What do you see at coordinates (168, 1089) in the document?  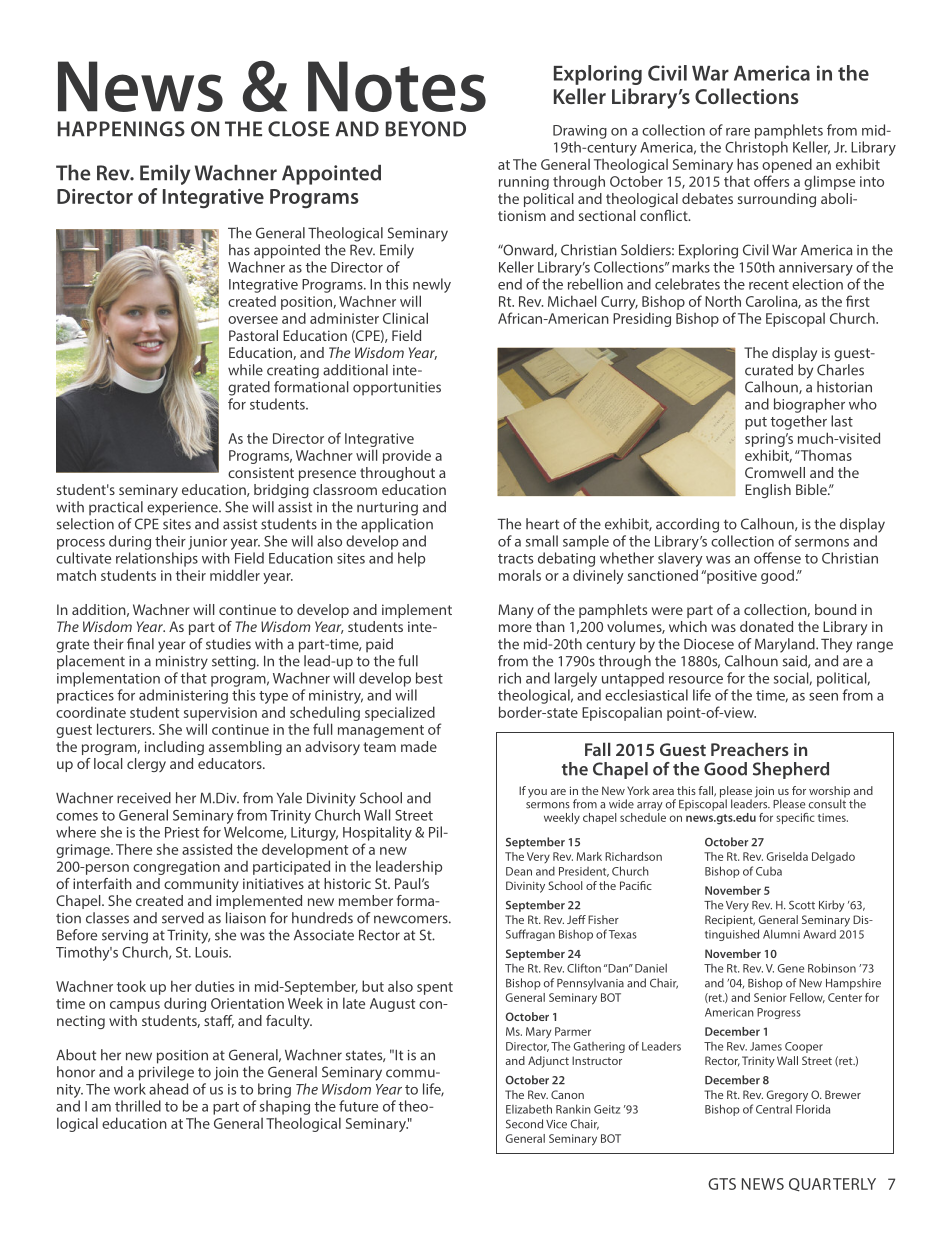 I see `ahead` at bounding box center [168, 1089].
